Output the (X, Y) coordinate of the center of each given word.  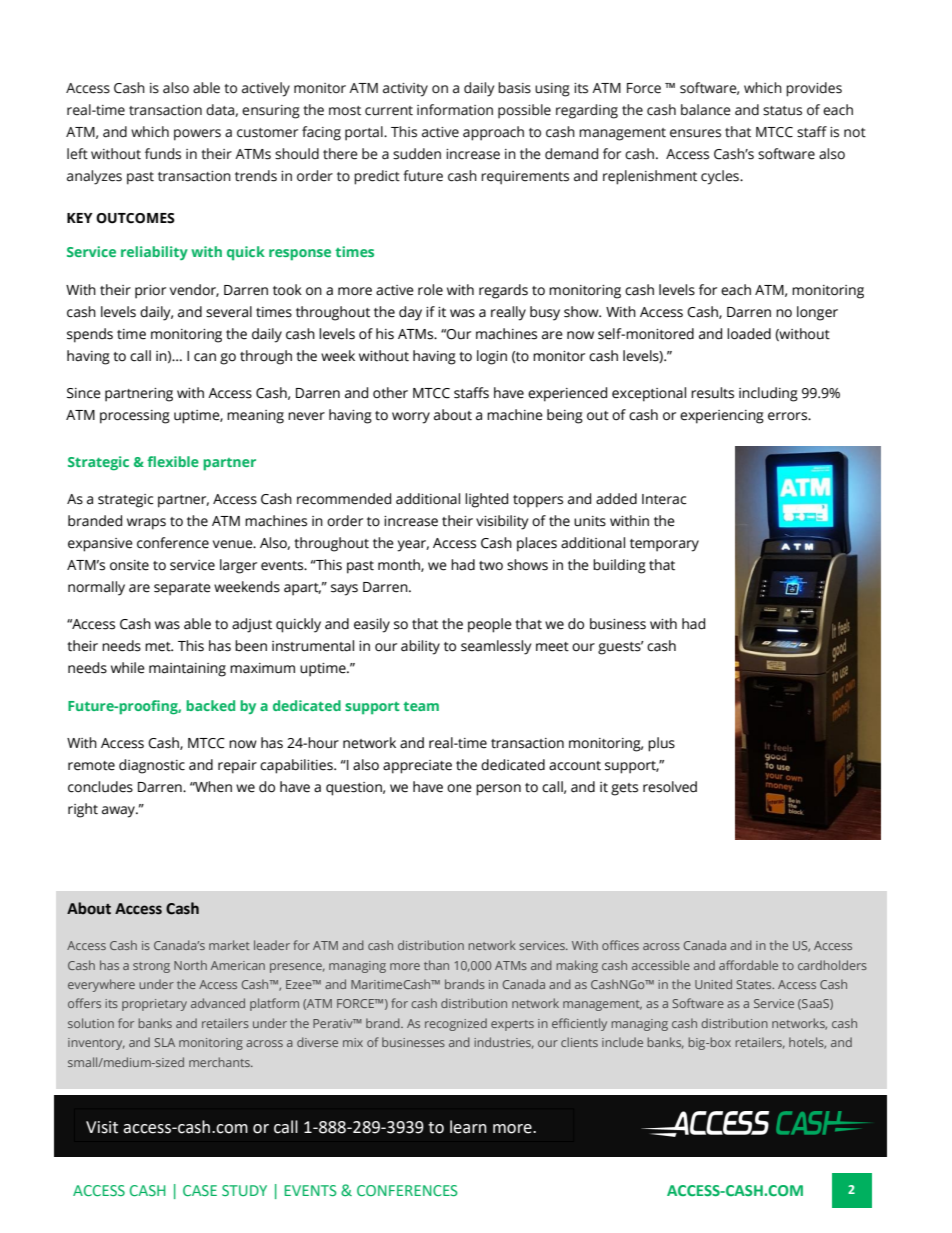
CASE (200, 1190)
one (459, 788)
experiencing (722, 417)
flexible (173, 461)
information (455, 110)
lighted (486, 500)
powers (197, 135)
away (120, 812)
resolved (670, 787)
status (782, 111)
